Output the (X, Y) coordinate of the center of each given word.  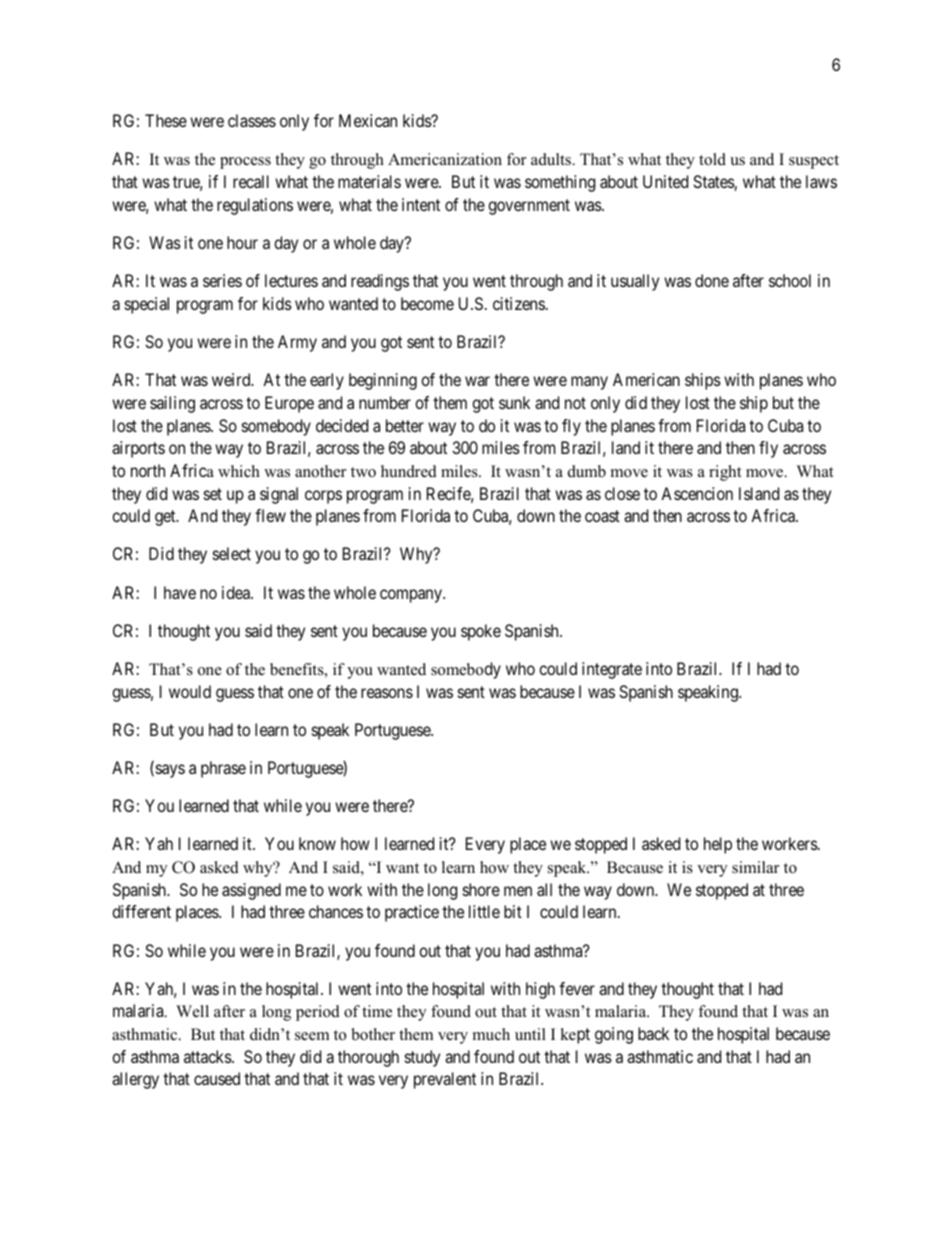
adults (552, 159)
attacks (208, 1056)
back (653, 1033)
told (712, 159)
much (491, 1034)
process (245, 163)
